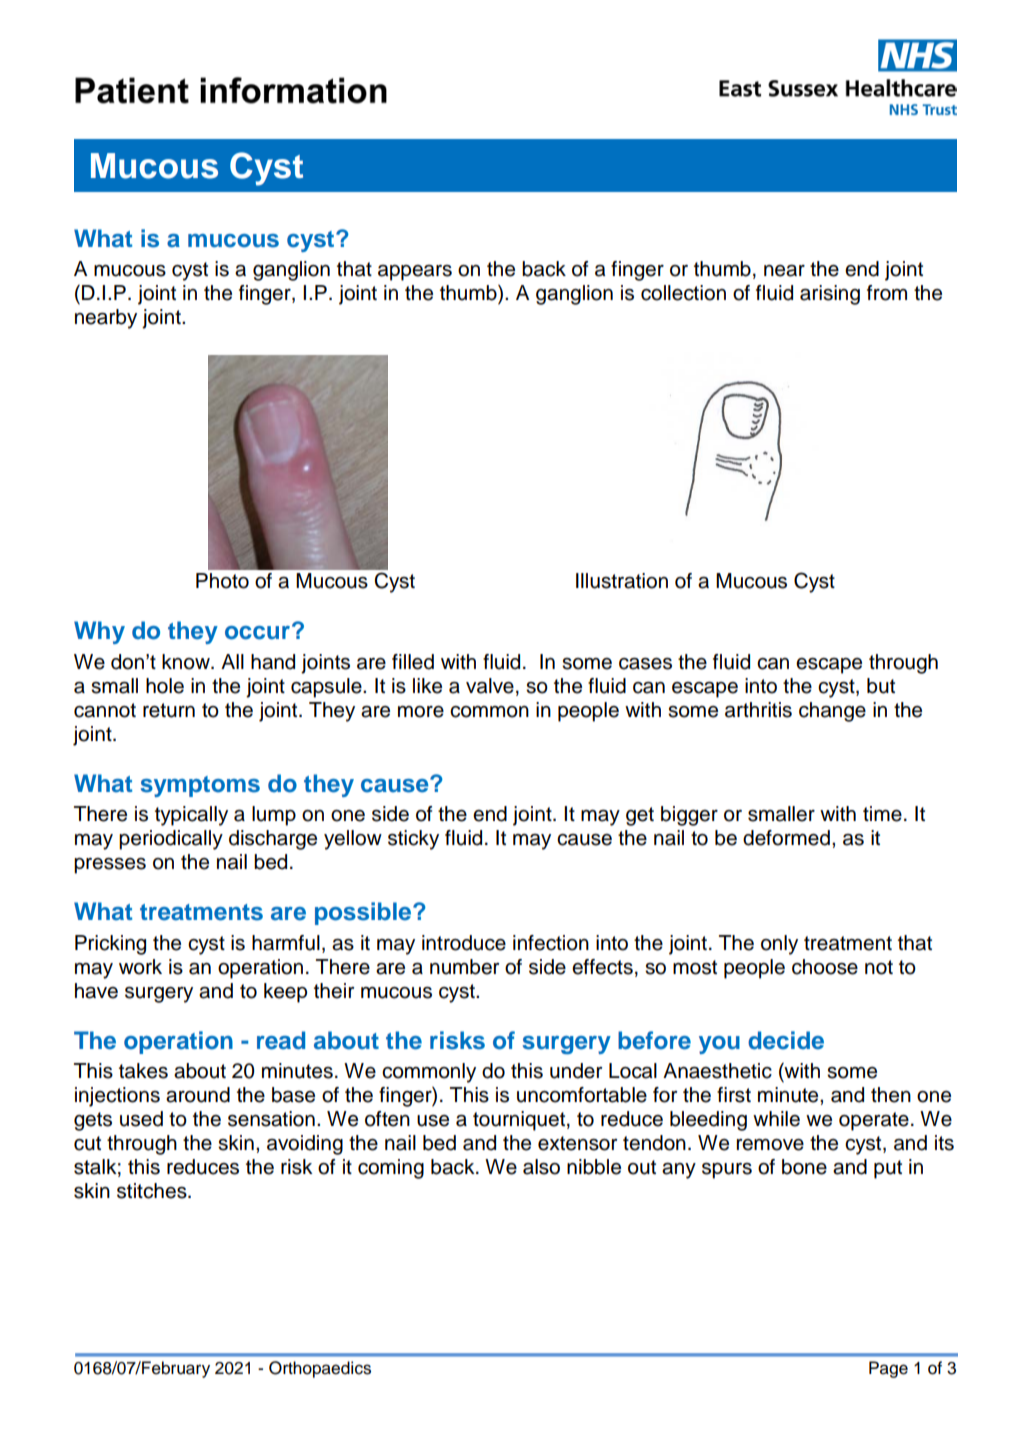 The height and width of the page is (1456, 1030). Describe the element at coordinates (541, 1167) in the page. I see `also` at that location.
